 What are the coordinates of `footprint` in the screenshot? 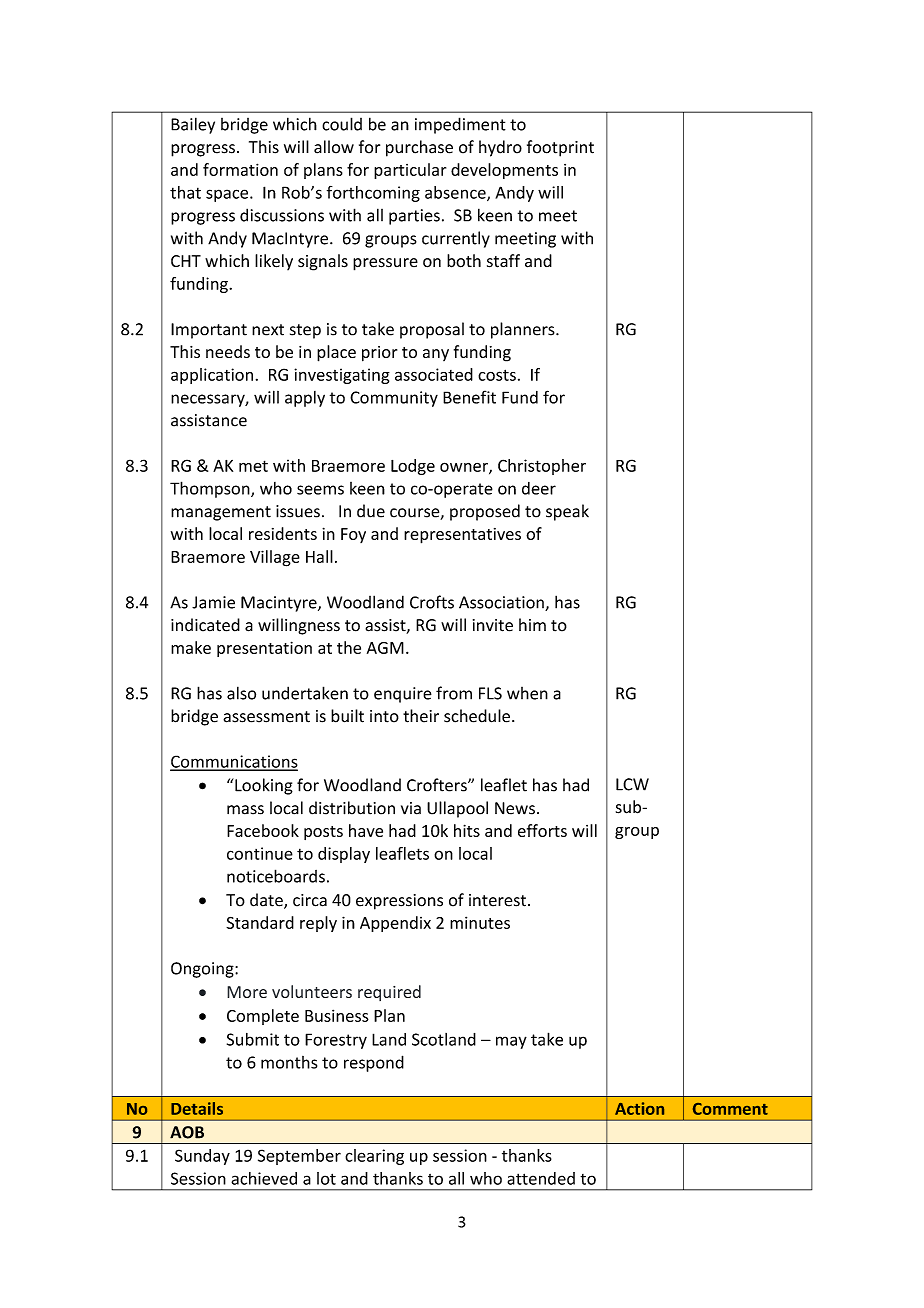 It's located at (560, 148).
